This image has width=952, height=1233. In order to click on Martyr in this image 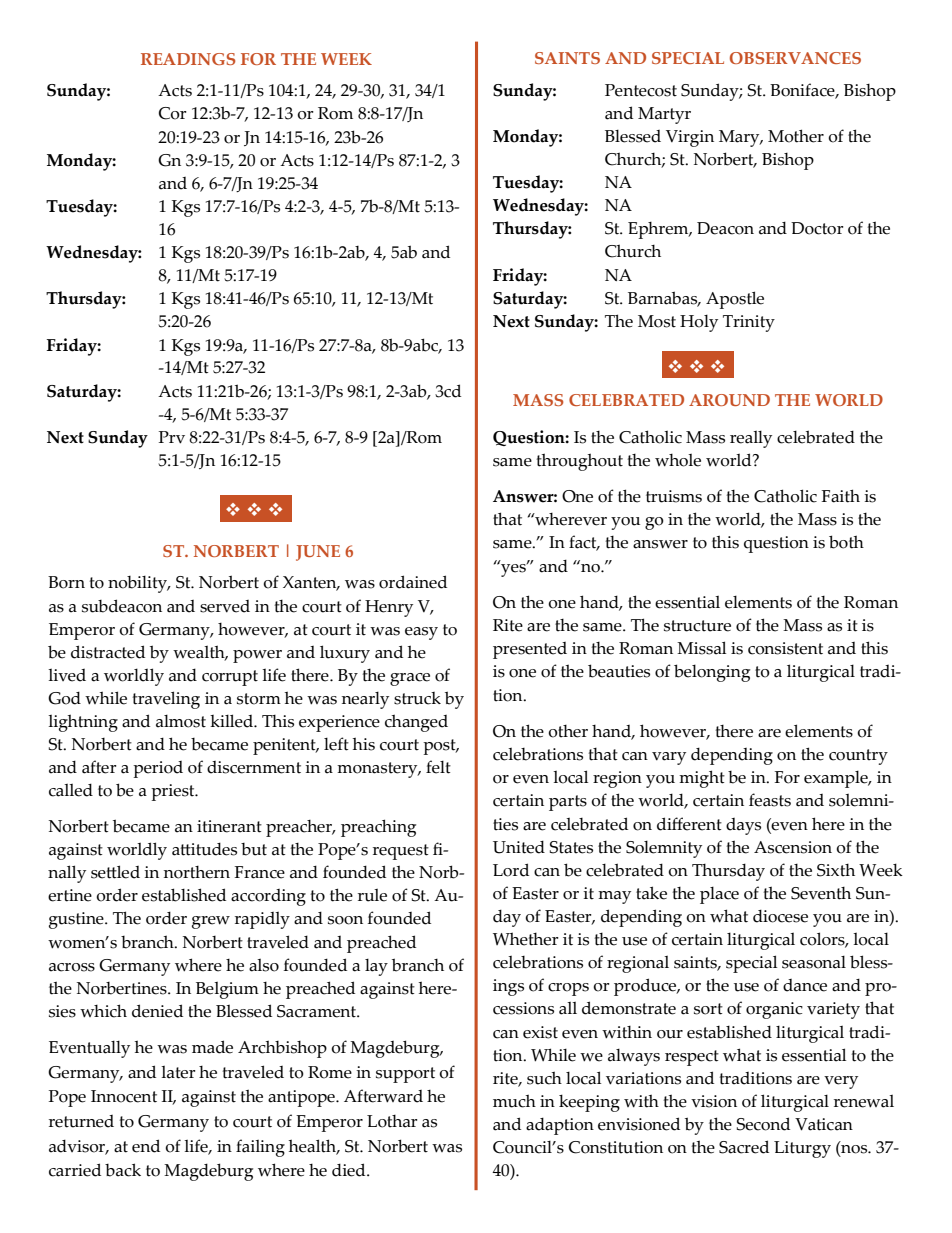, I will do `click(664, 115)`.
